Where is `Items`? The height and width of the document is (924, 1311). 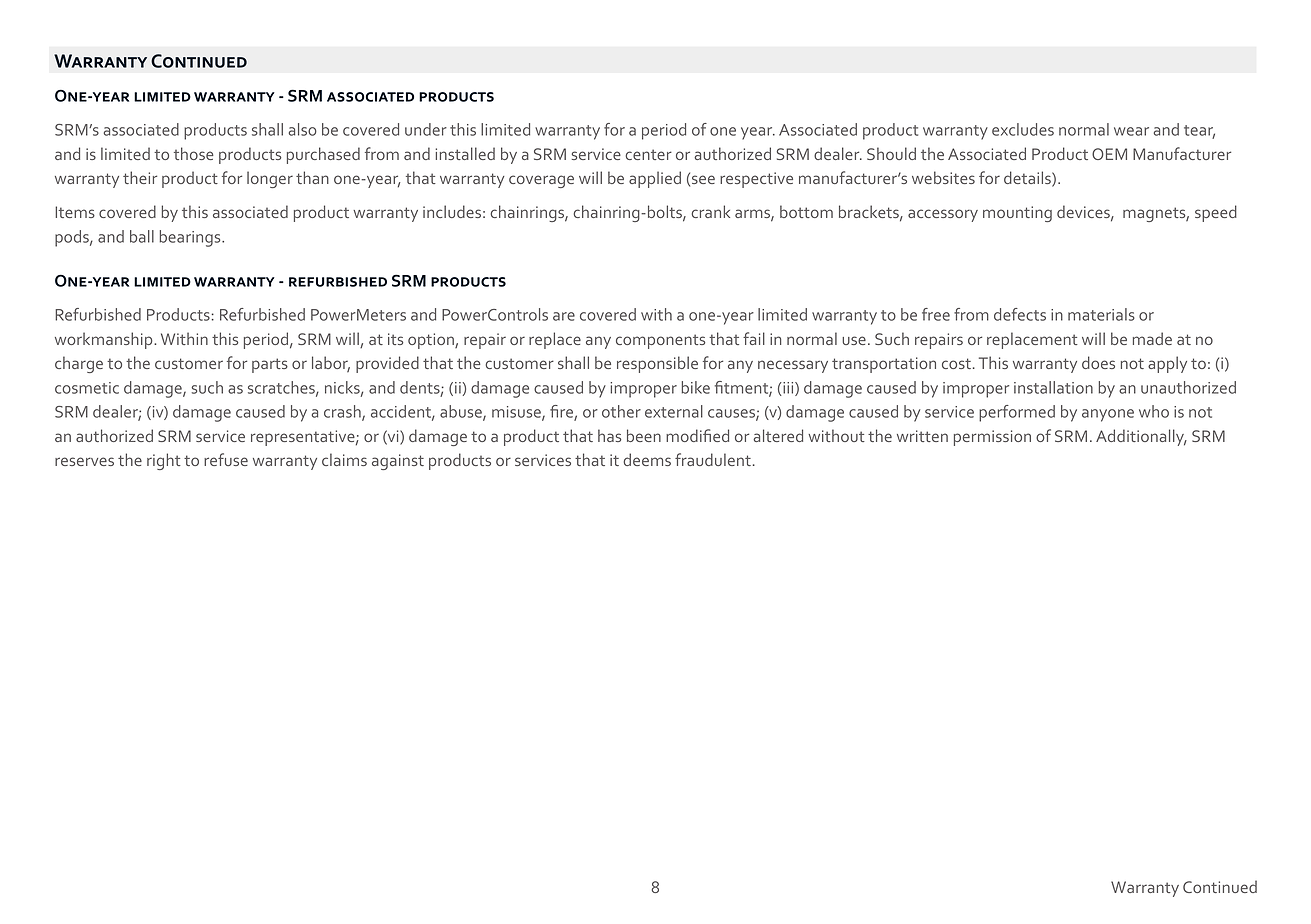
Items is located at coordinates (75, 212).
